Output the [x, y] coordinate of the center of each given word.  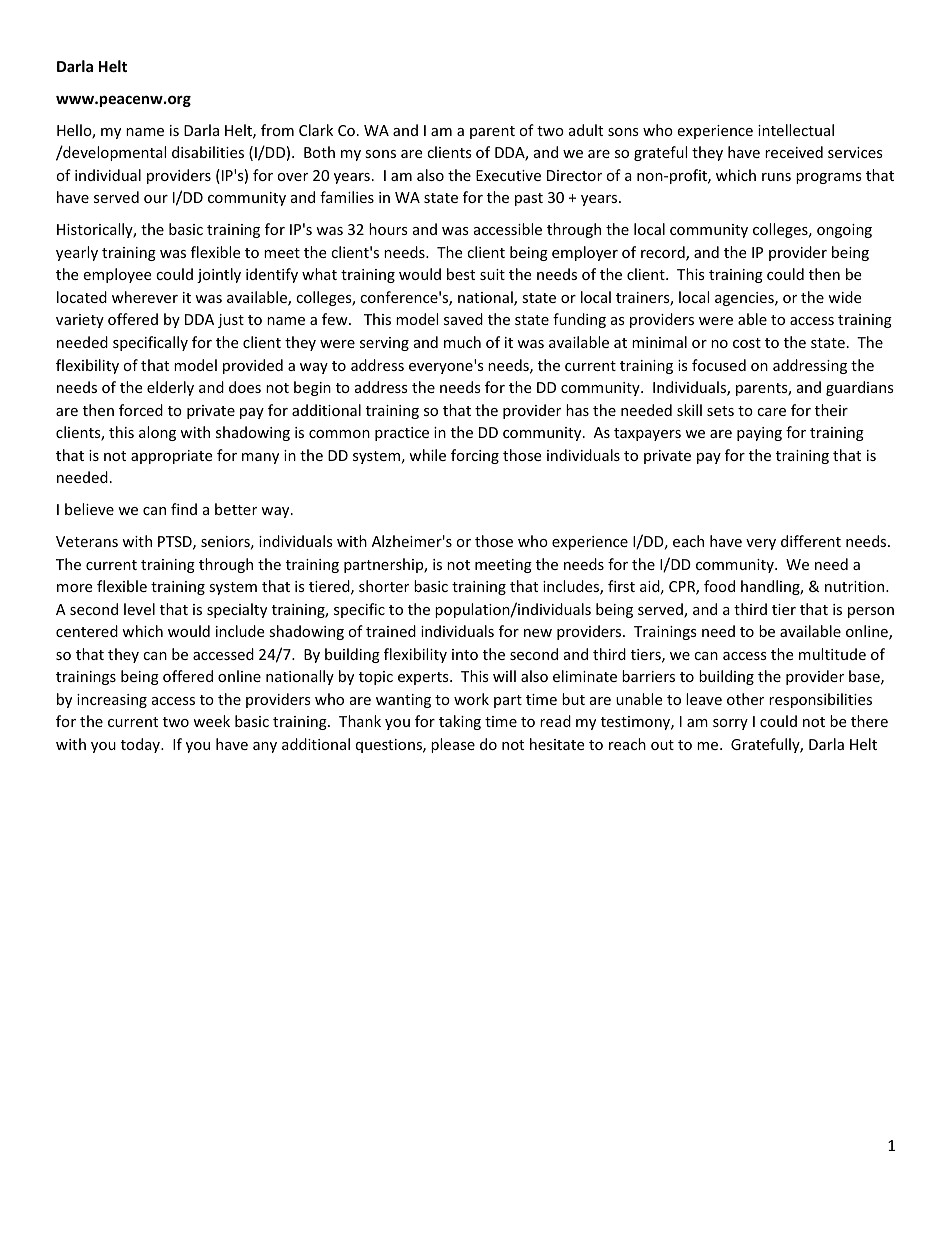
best [461, 274]
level [139, 609]
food [719, 586]
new [538, 633]
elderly [170, 388]
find [184, 509]
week [211, 721]
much [462, 342]
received [794, 152]
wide [844, 297]
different [811, 541]
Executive [508, 175]
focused [719, 365]
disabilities [208, 152]
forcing [475, 456]
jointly [219, 275]
